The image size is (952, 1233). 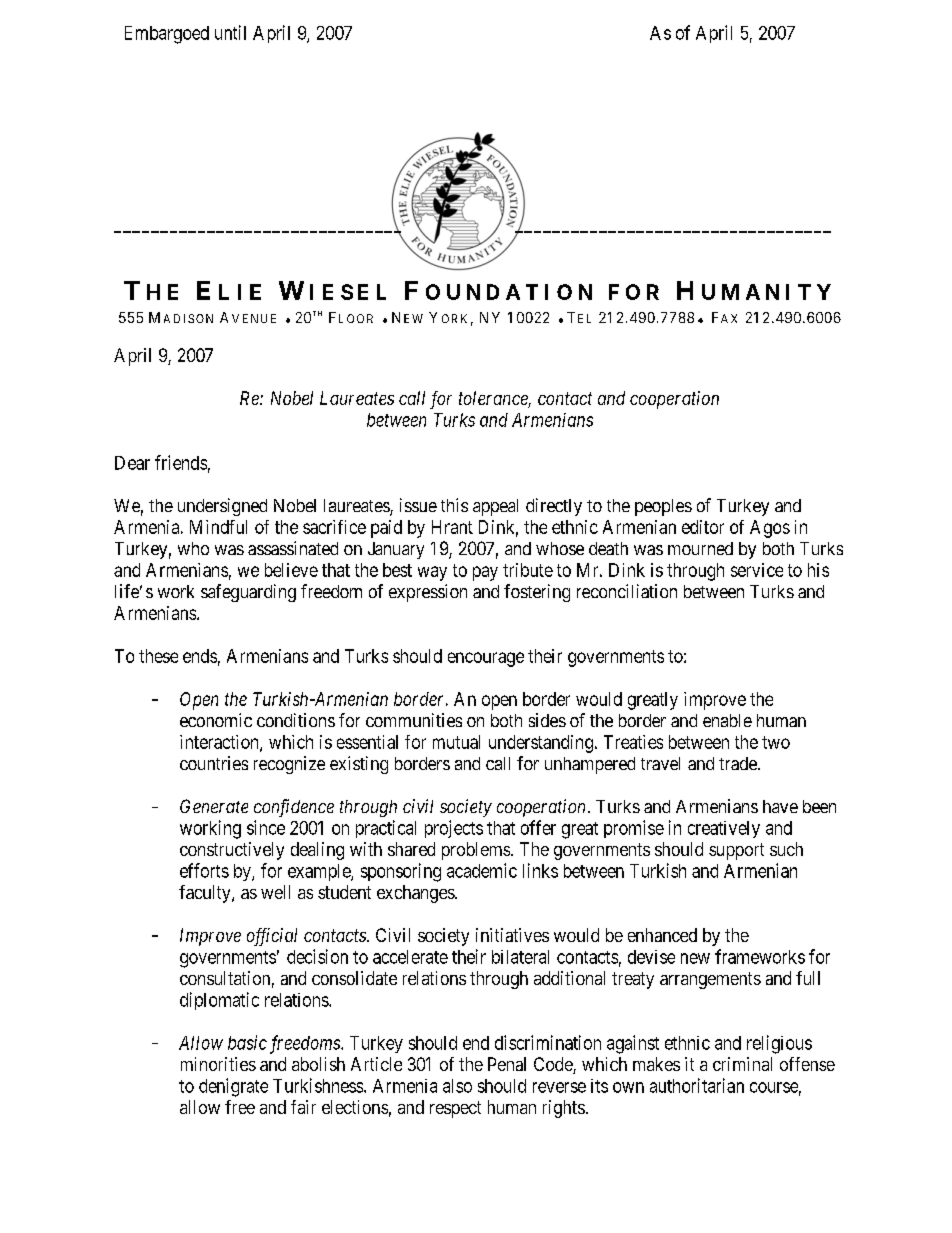 What do you see at coordinates (167, 35) in the image?
I see `Embargoed` at bounding box center [167, 35].
